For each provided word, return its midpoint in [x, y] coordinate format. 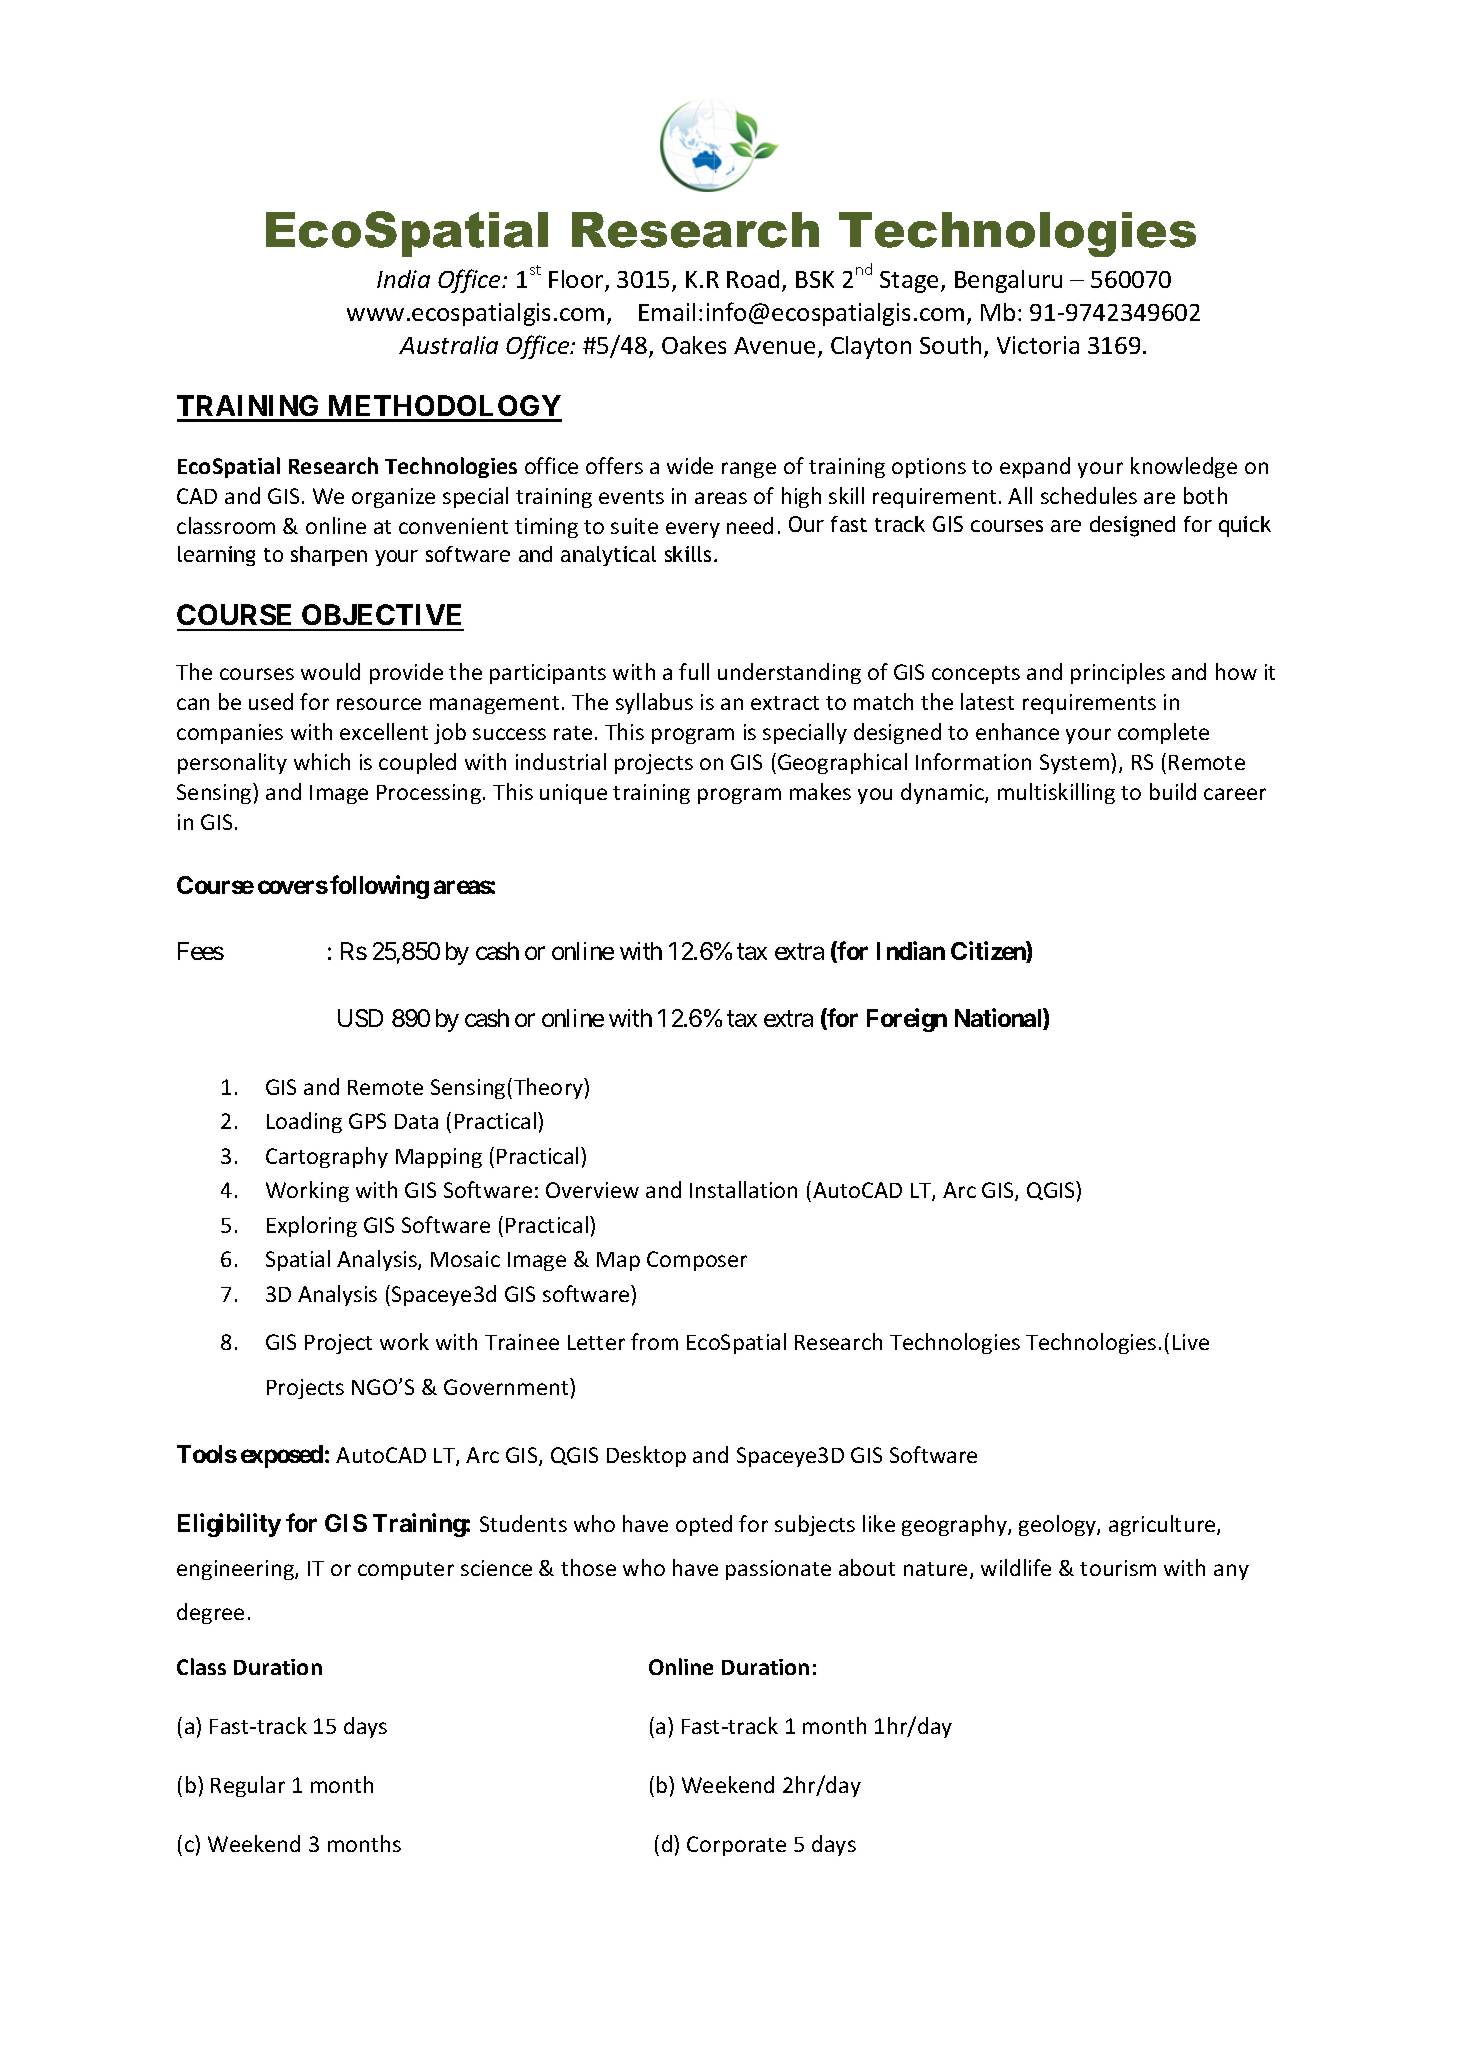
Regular [248, 1786]
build [1173, 791]
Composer [697, 1261]
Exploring [312, 1226]
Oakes [694, 345]
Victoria [1038, 345]
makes [820, 791]
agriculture [1163, 1525]
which [322, 761]
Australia [448, 345]
